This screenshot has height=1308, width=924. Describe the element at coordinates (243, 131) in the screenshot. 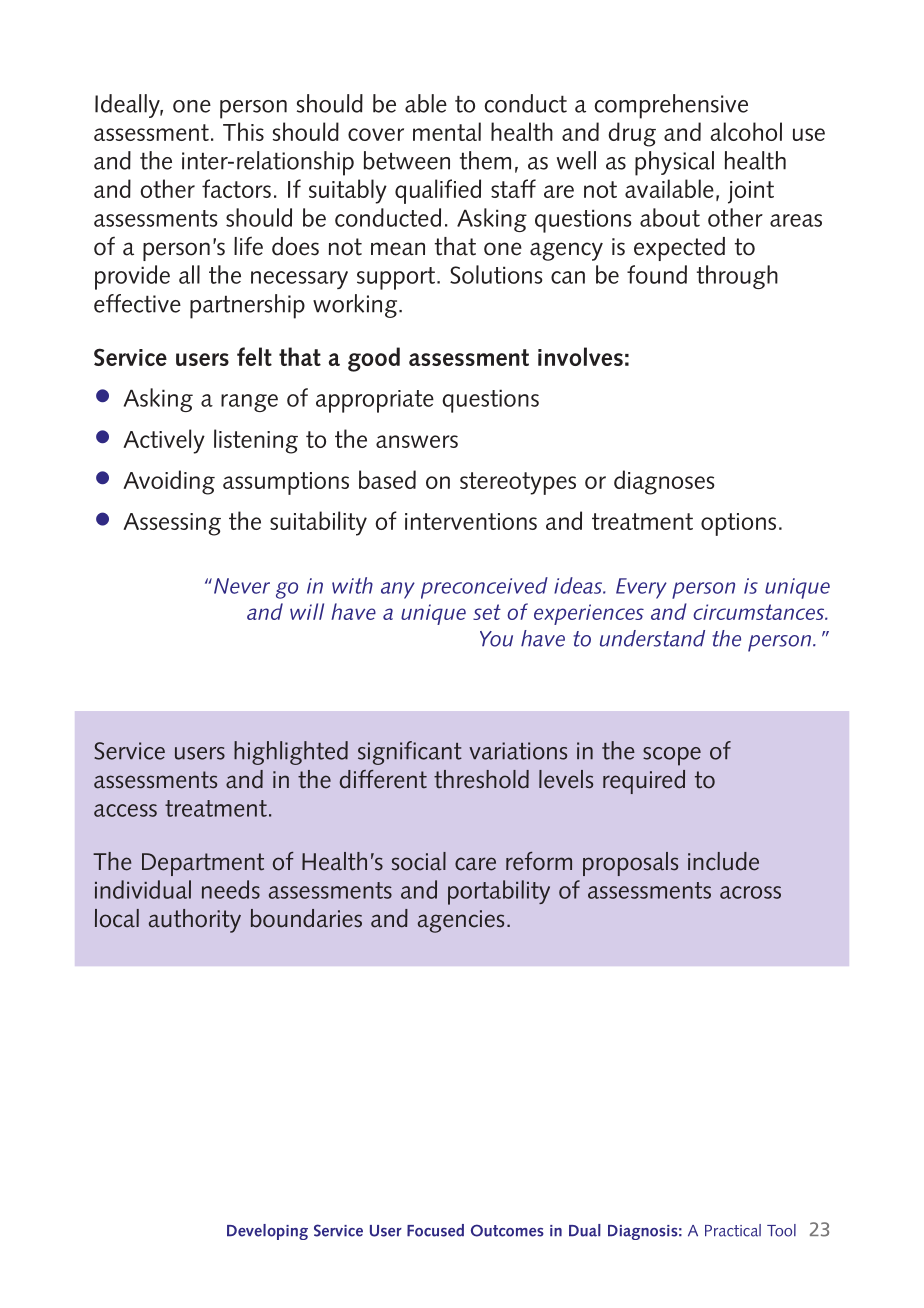

I see `This` at that location.
